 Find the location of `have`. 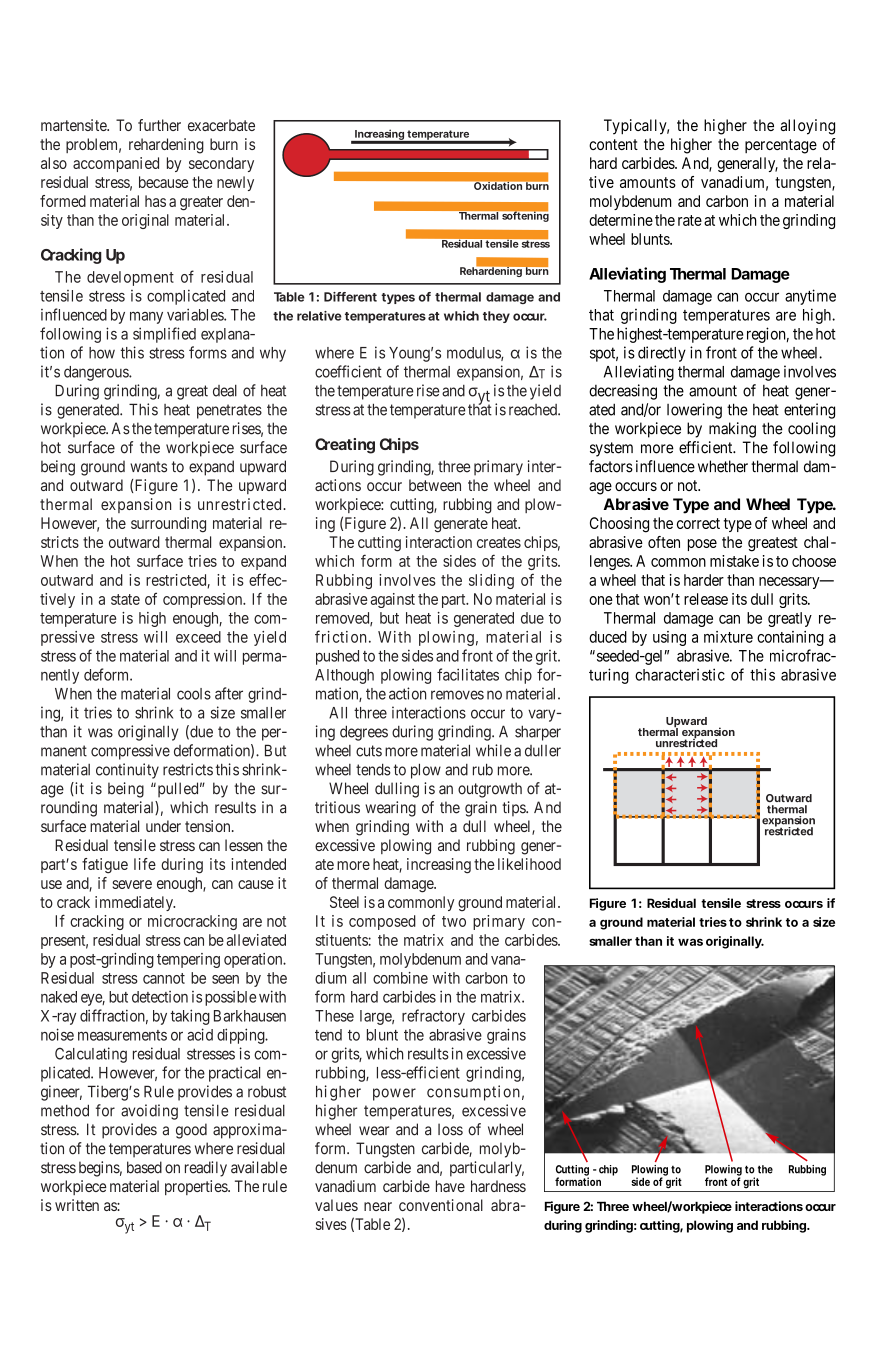

have is located at coordinates (450, 1186).
